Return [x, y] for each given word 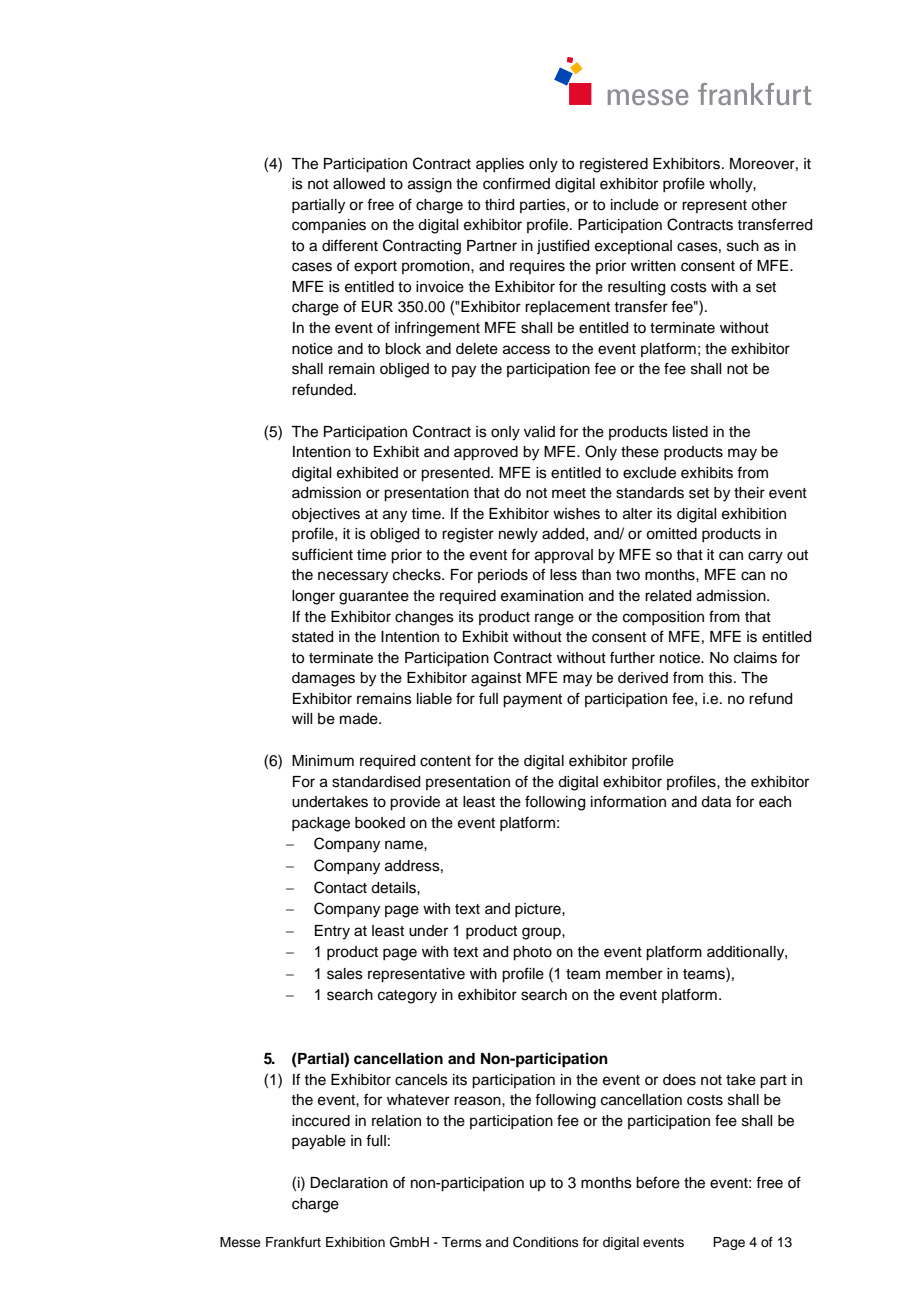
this [721, 678]
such [743, 246]
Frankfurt [293, 1242]
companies [329, 226]
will [302, 718]
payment [532, 701]
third [499, 205]
